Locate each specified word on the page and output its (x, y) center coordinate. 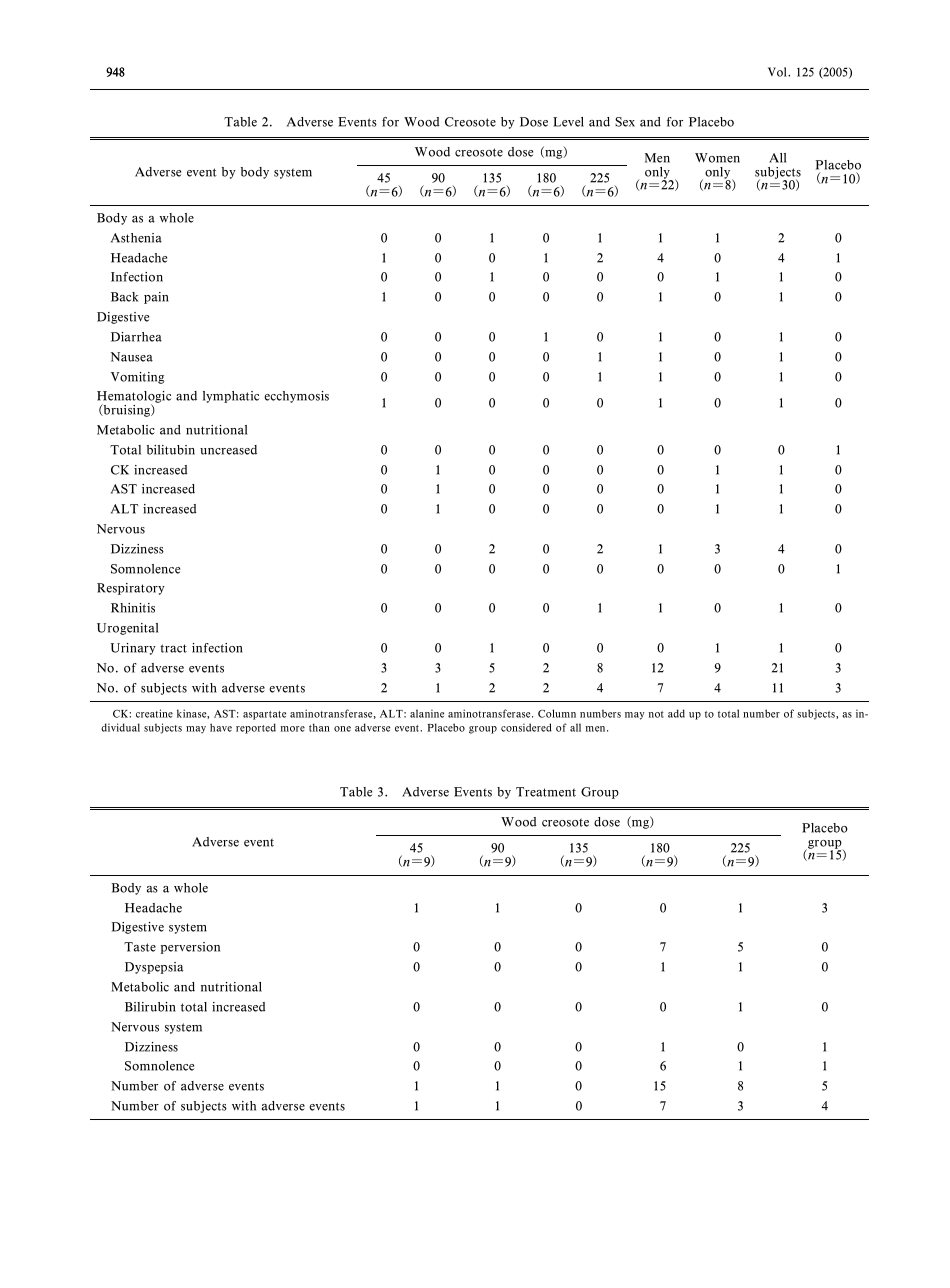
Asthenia (136, 238)
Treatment (546, 792)
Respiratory (131, 589)
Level (568, 122)
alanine (427, 713)
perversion (190, 948)
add (676, 713)
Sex (625, 122)
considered (526, 727)
